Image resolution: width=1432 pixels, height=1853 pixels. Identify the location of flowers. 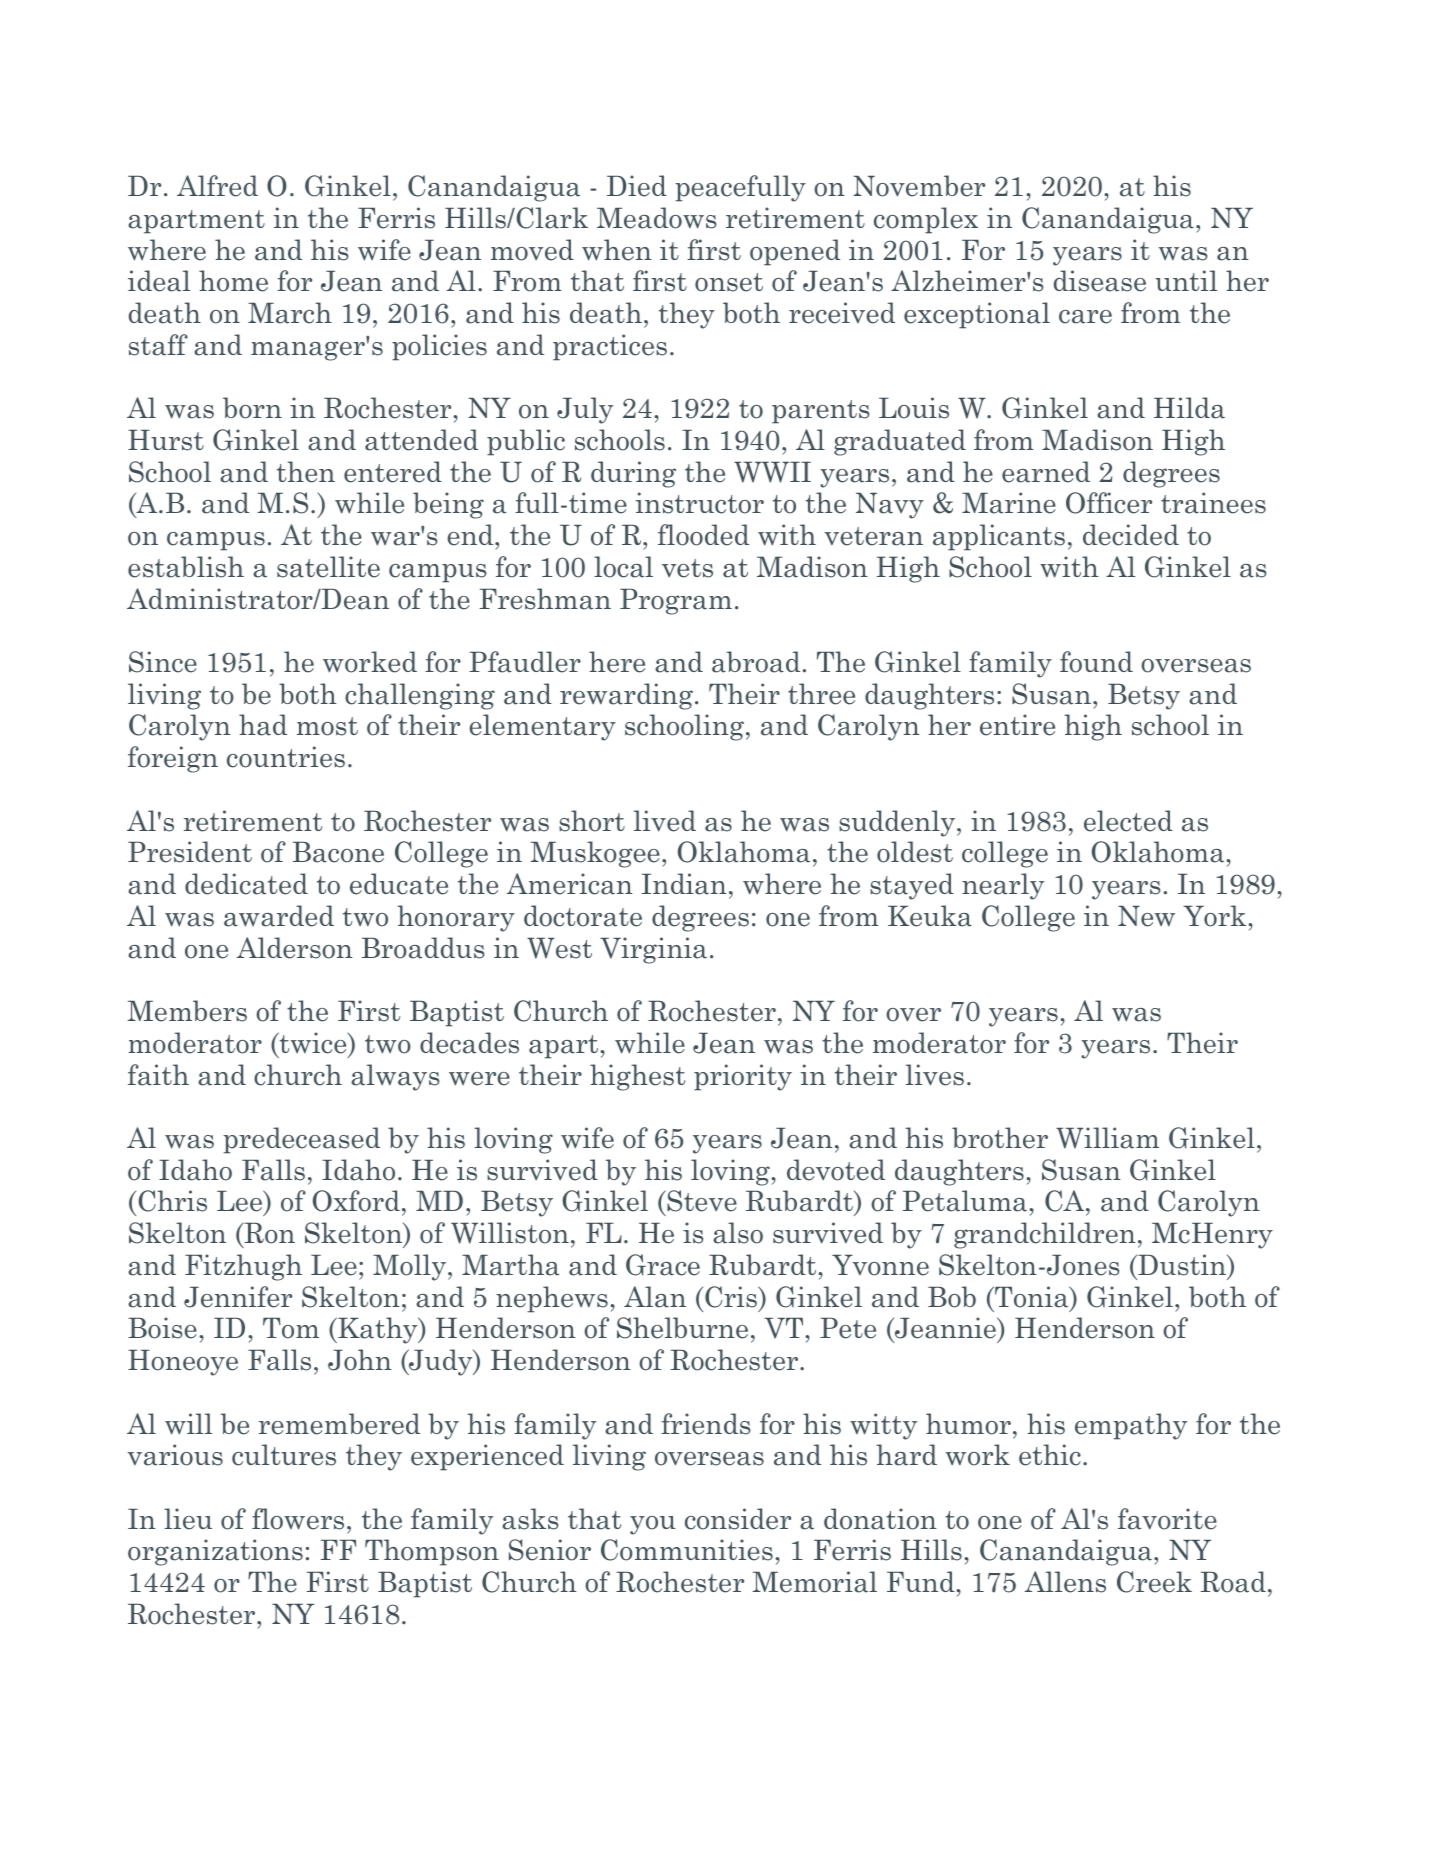
(298, 1519).
